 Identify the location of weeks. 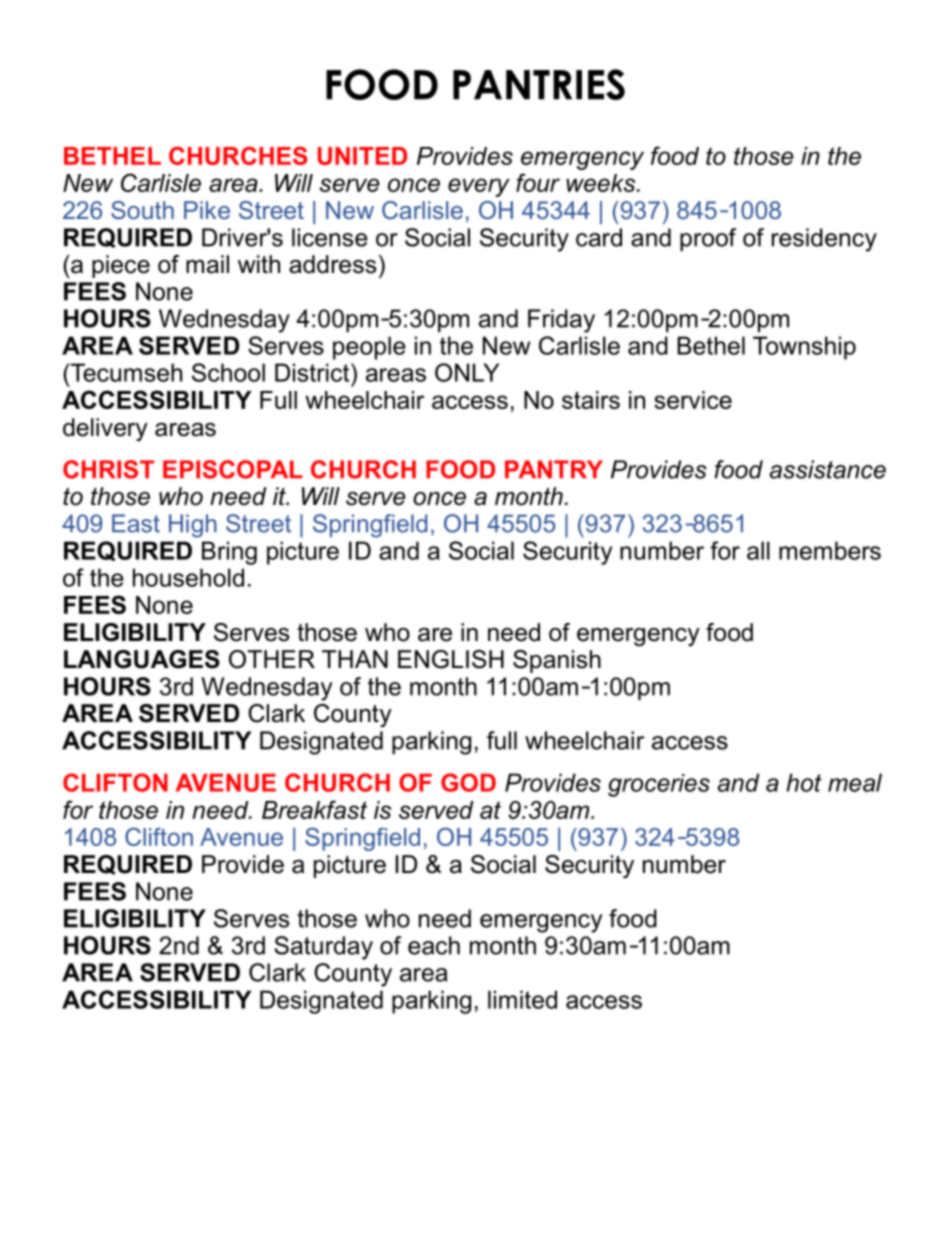
(602, 183).
